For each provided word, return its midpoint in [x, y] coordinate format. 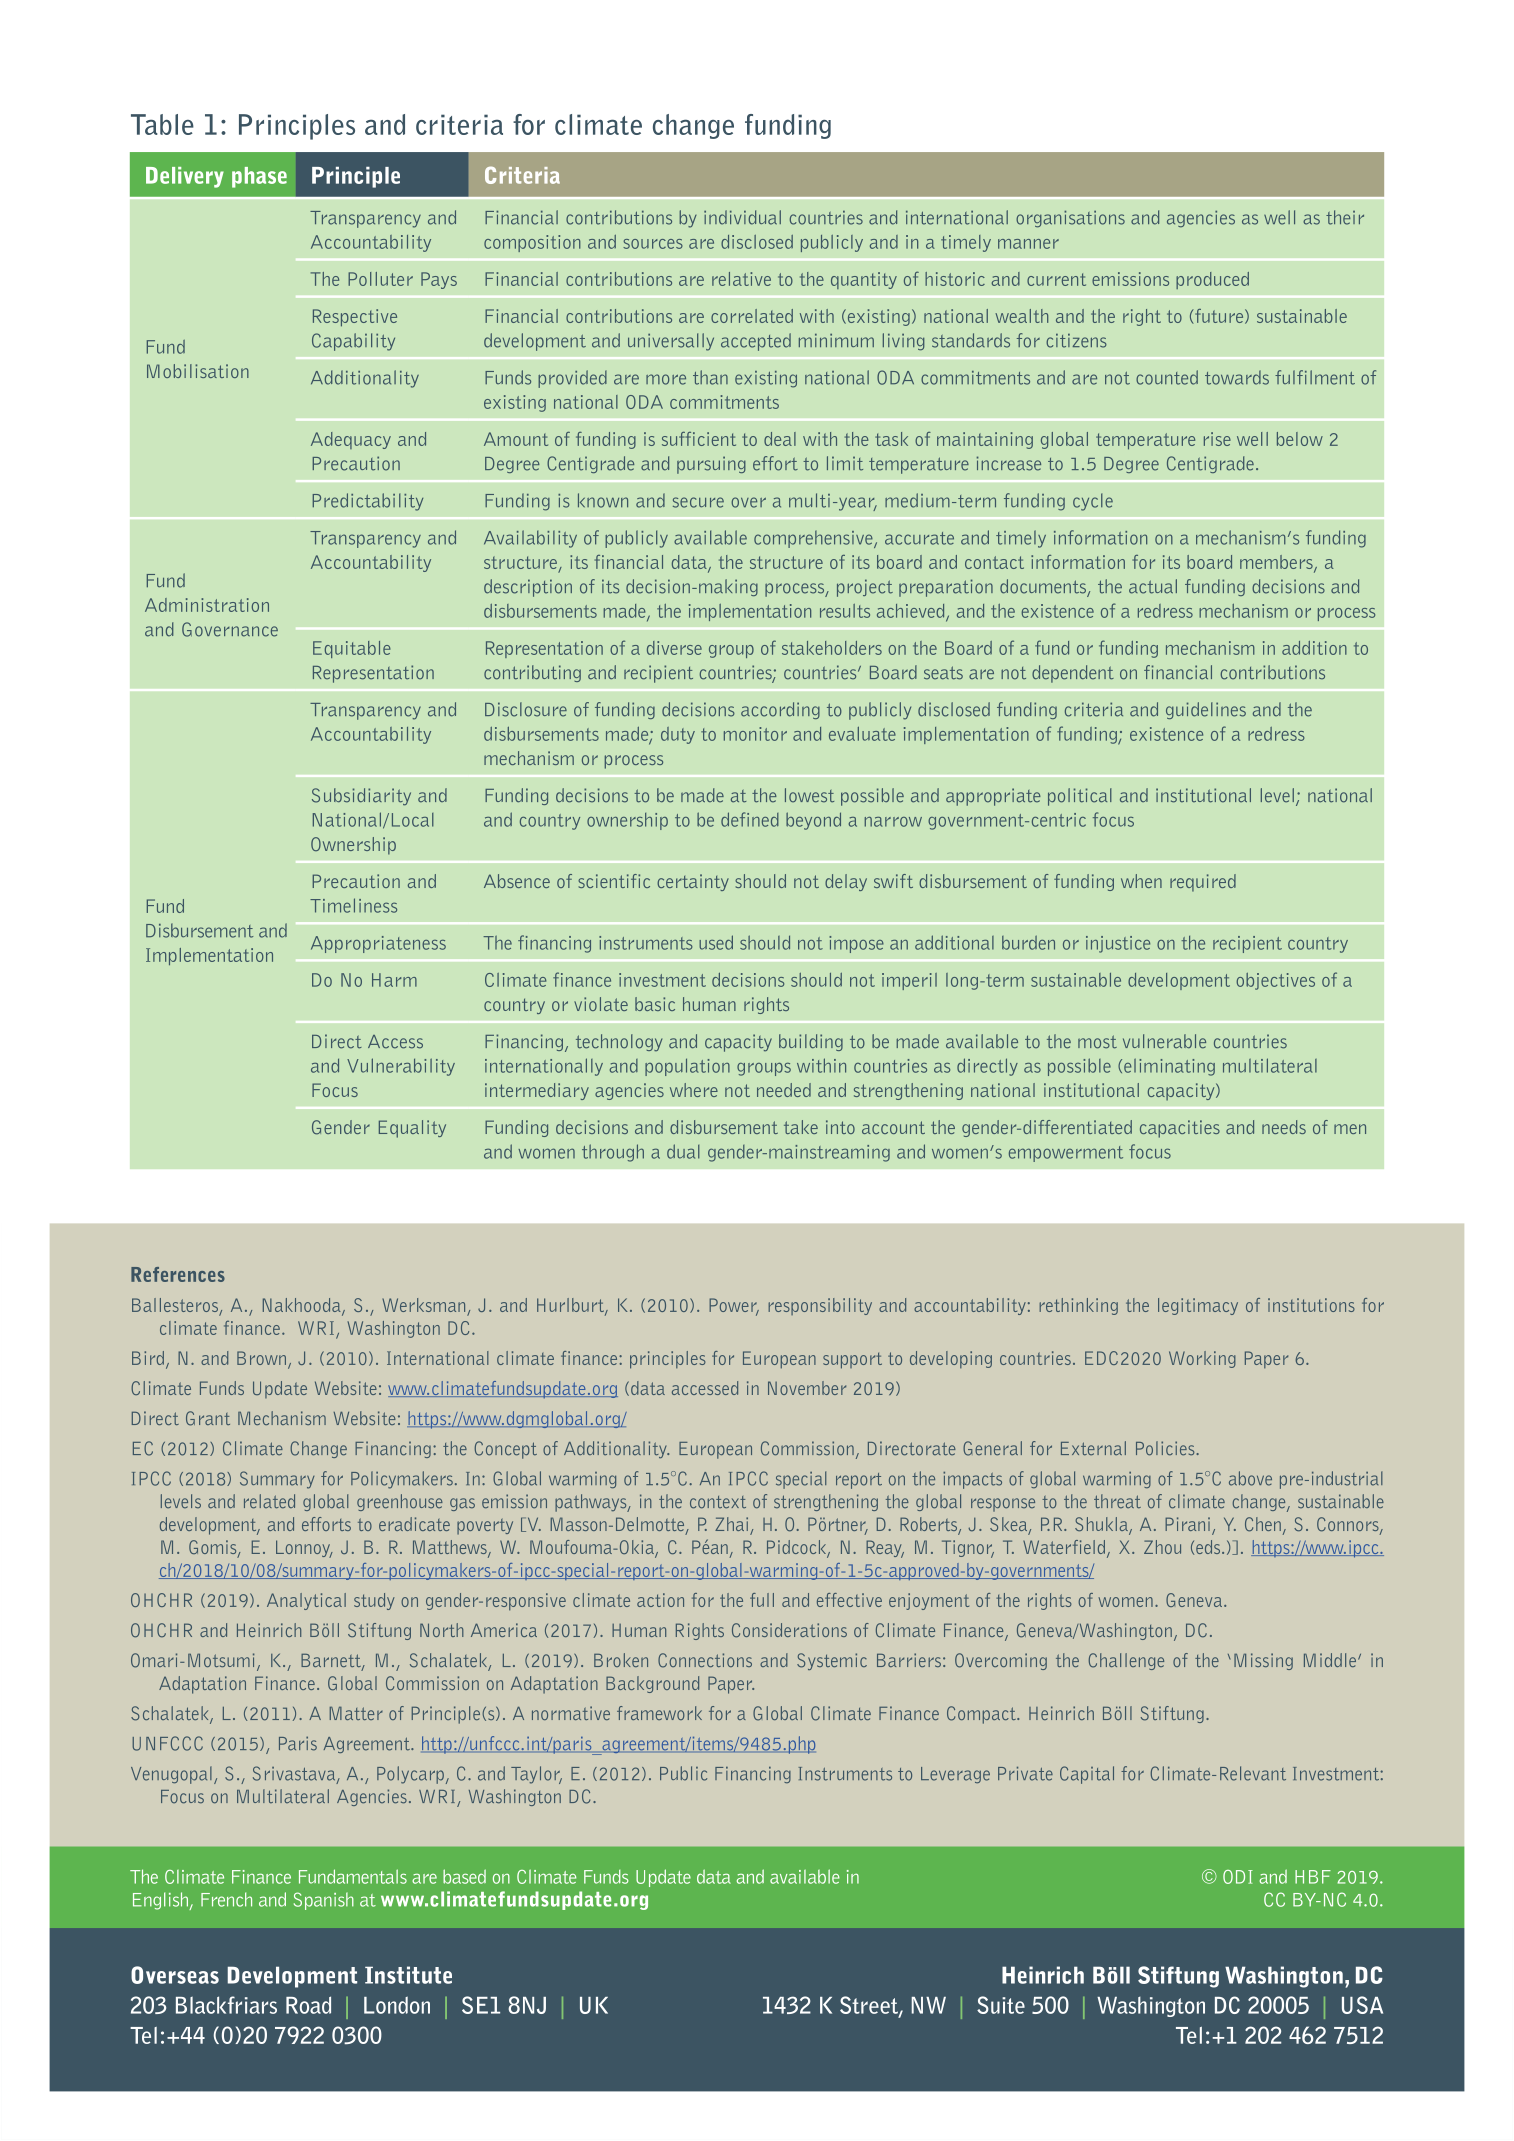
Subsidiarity [361, 797]
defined [750, 819]
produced [1212, 280]
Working [1202, 1359]
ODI [1238, 1877]
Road [308, 2005]
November [807, 1388]
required [1203, 883]
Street [870, 2006]
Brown [261, 1358]
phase [259, 177]
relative [741, 279]
